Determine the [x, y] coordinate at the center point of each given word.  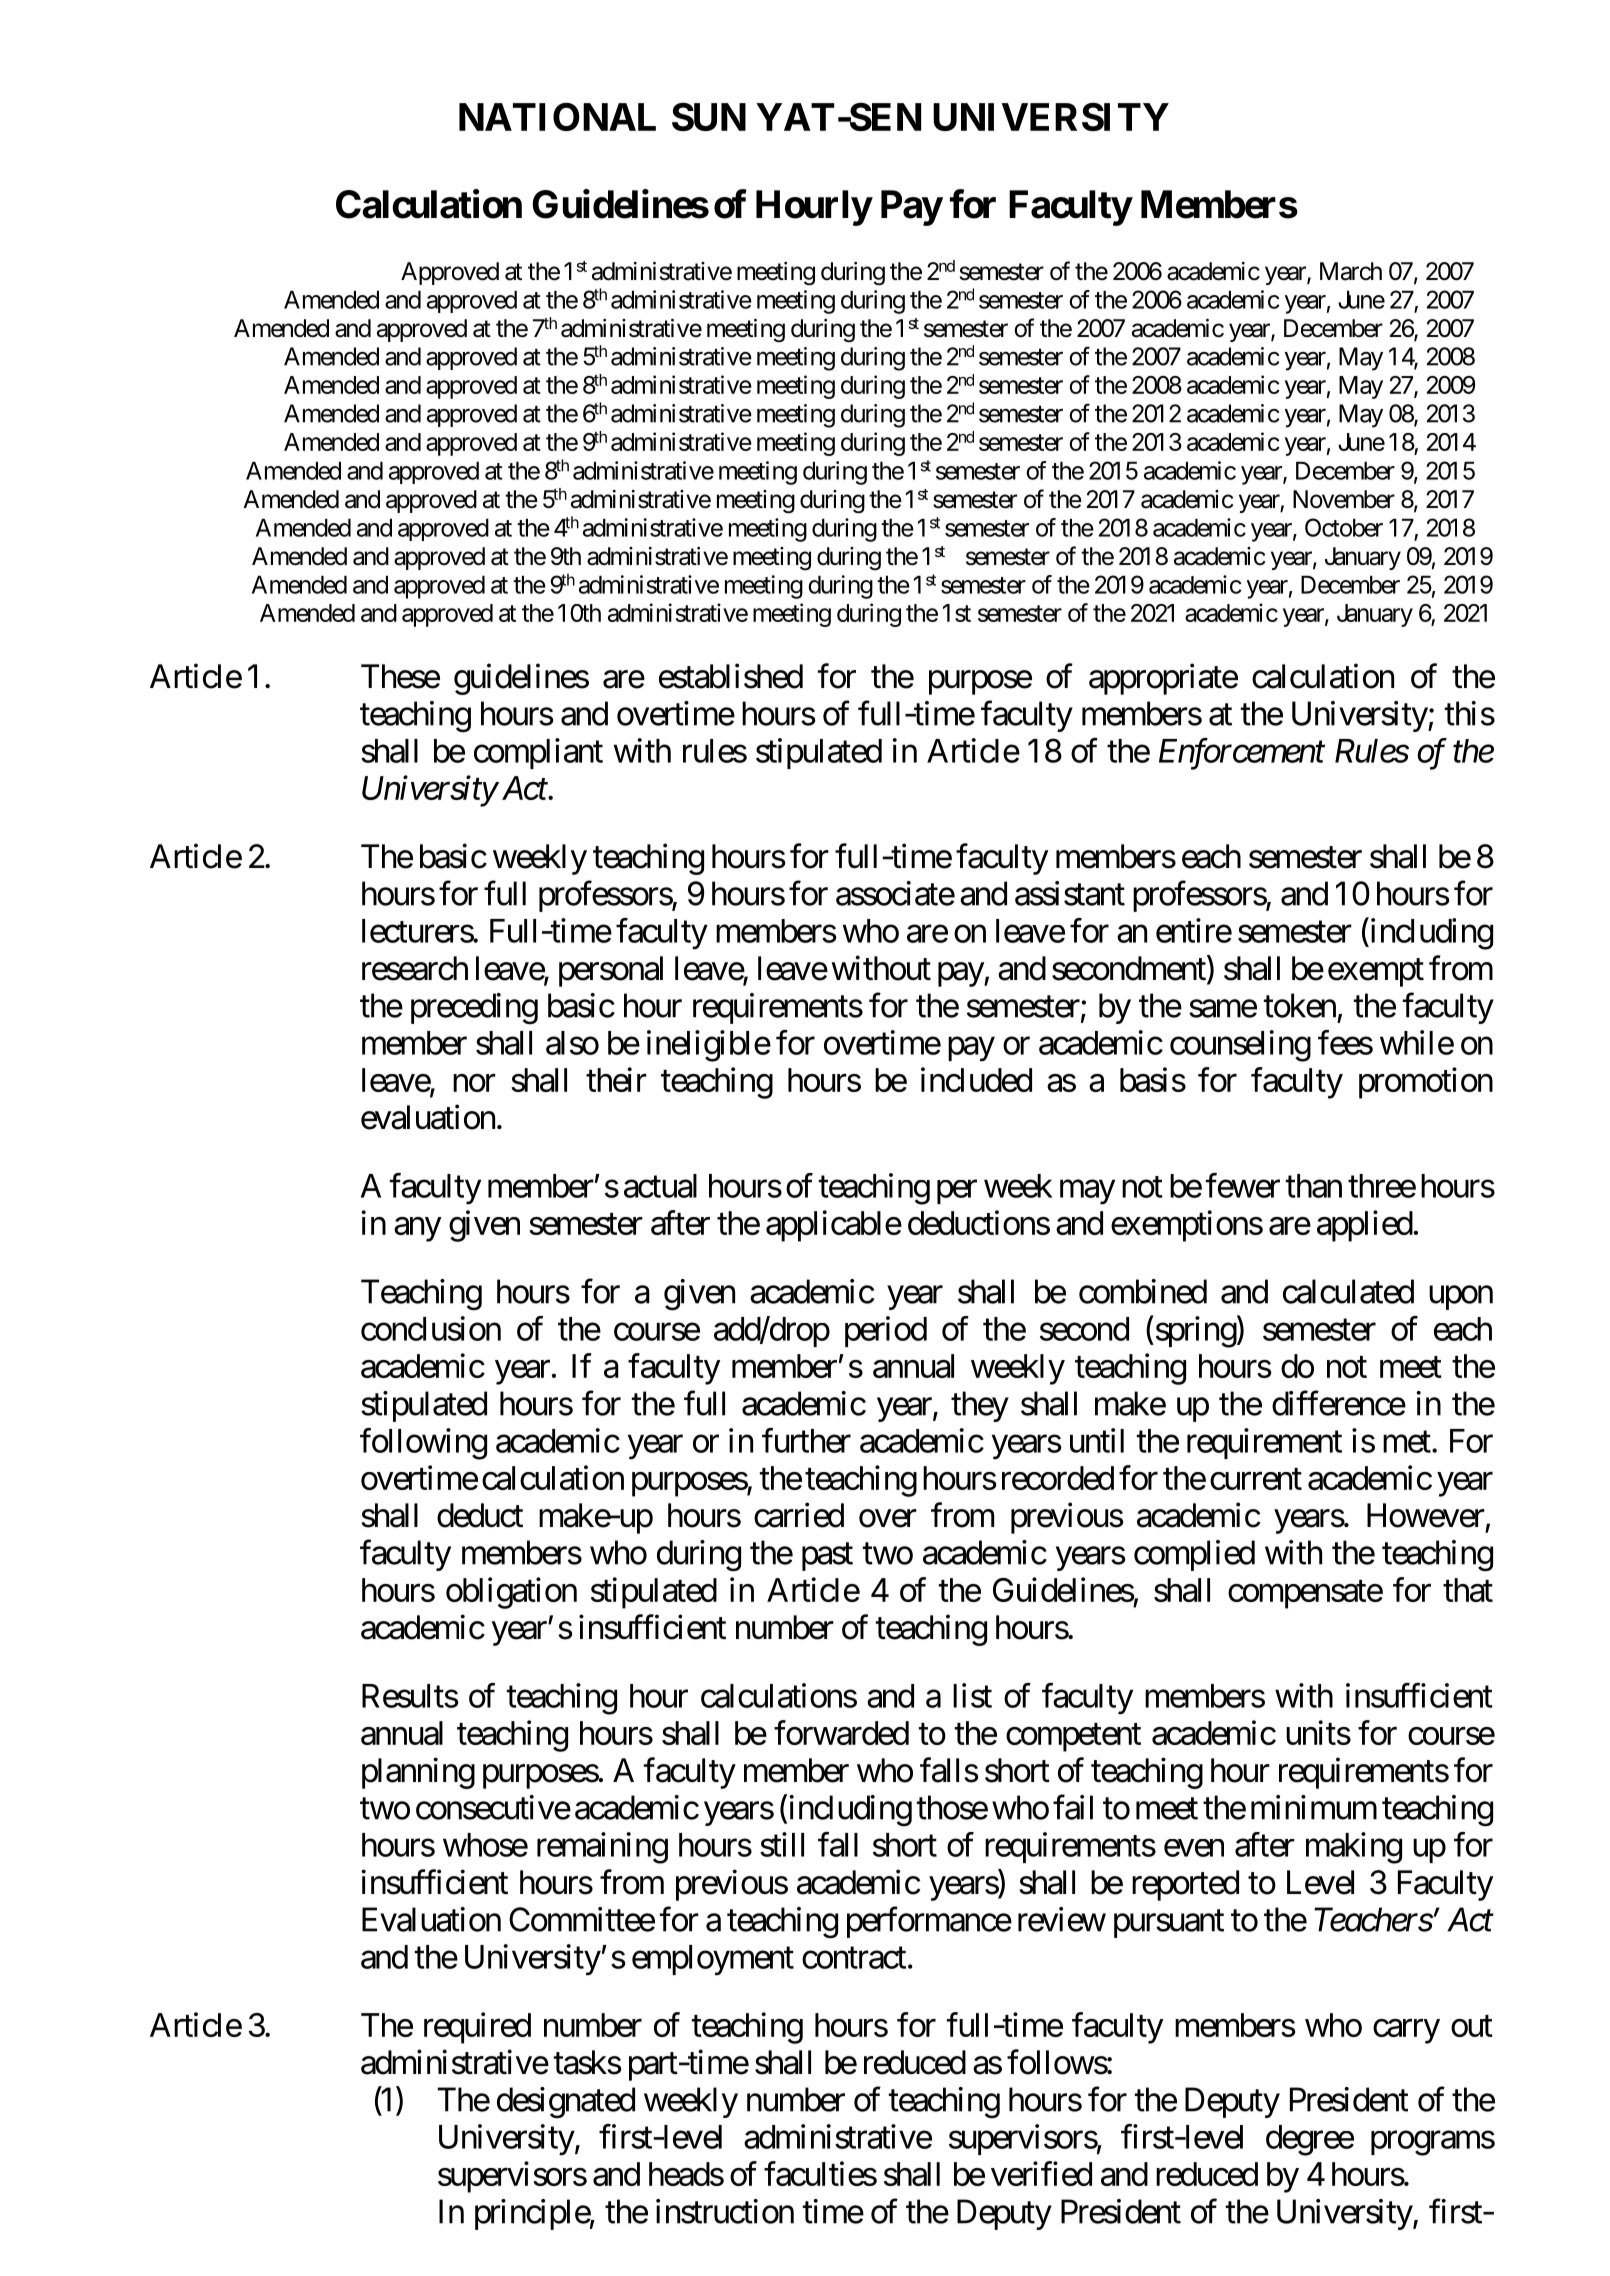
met [1407, 1442]
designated [566, 2103]
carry [1406, 2031]
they [980, 1406]
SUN [709, 116]
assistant [1070, 893]
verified [1041, 2173]
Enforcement [1242, 754]
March [1351, 271]
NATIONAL [557, 116]
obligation [511, 1593]
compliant [538, 753]
